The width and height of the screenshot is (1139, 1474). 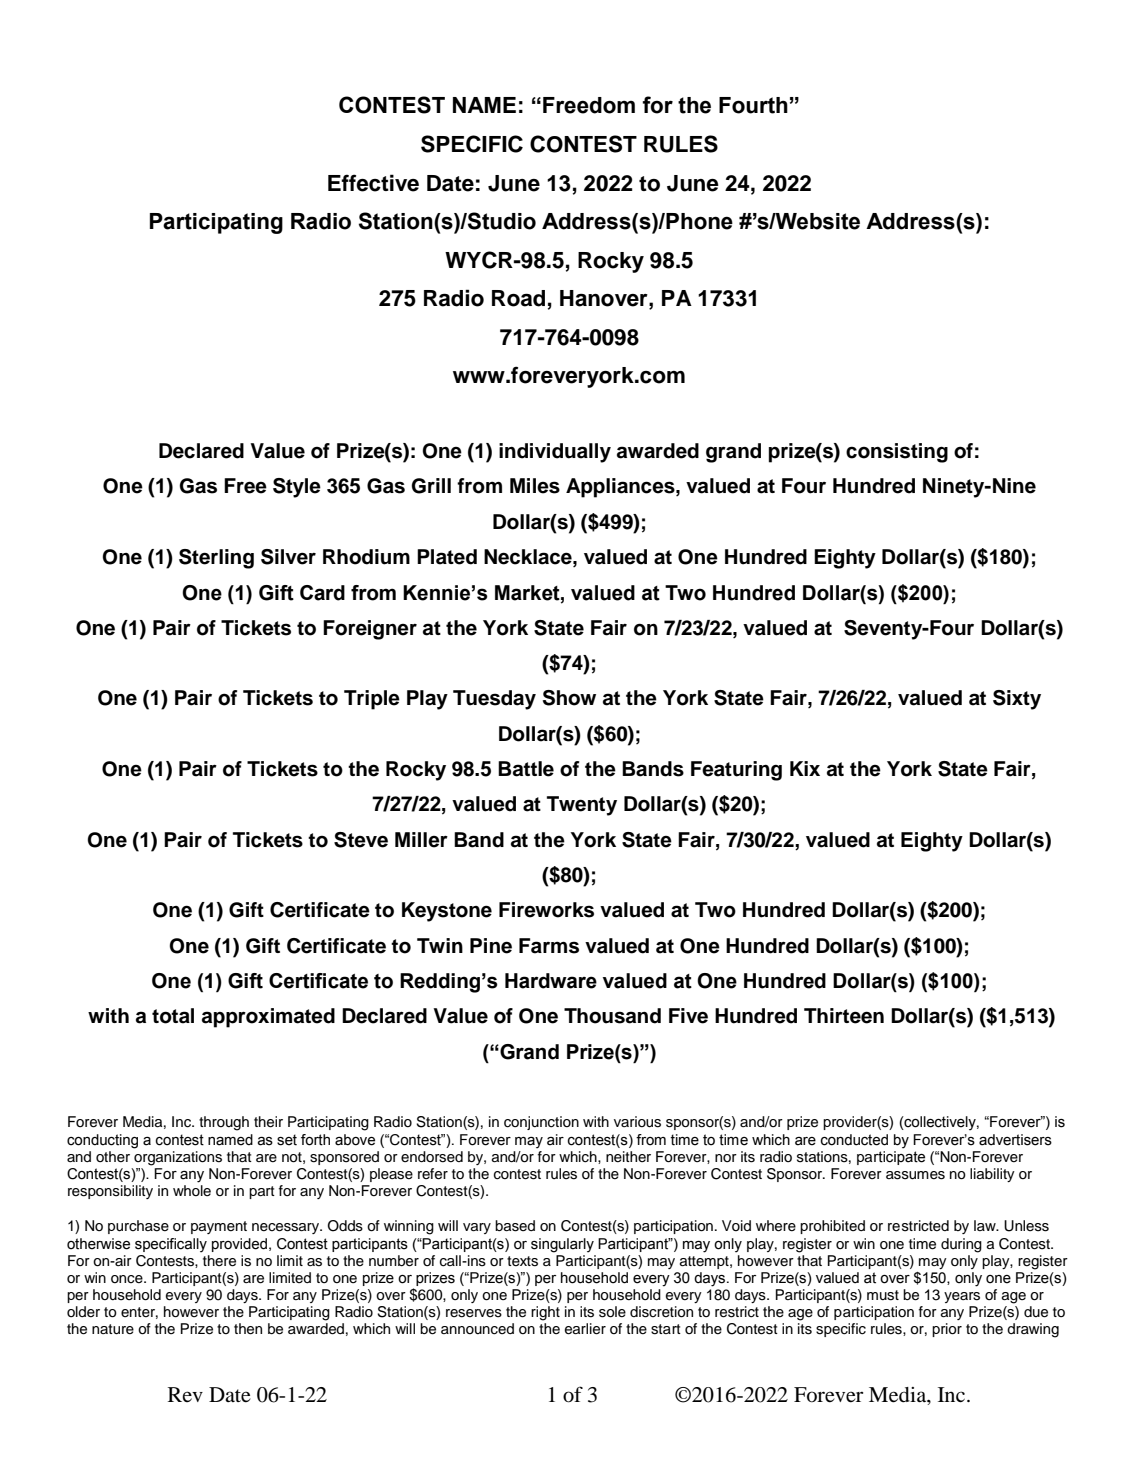 What do you see at coordinates (805, 768) in the screenshot?
I see `Kix` at bounding box center [805, 768].
